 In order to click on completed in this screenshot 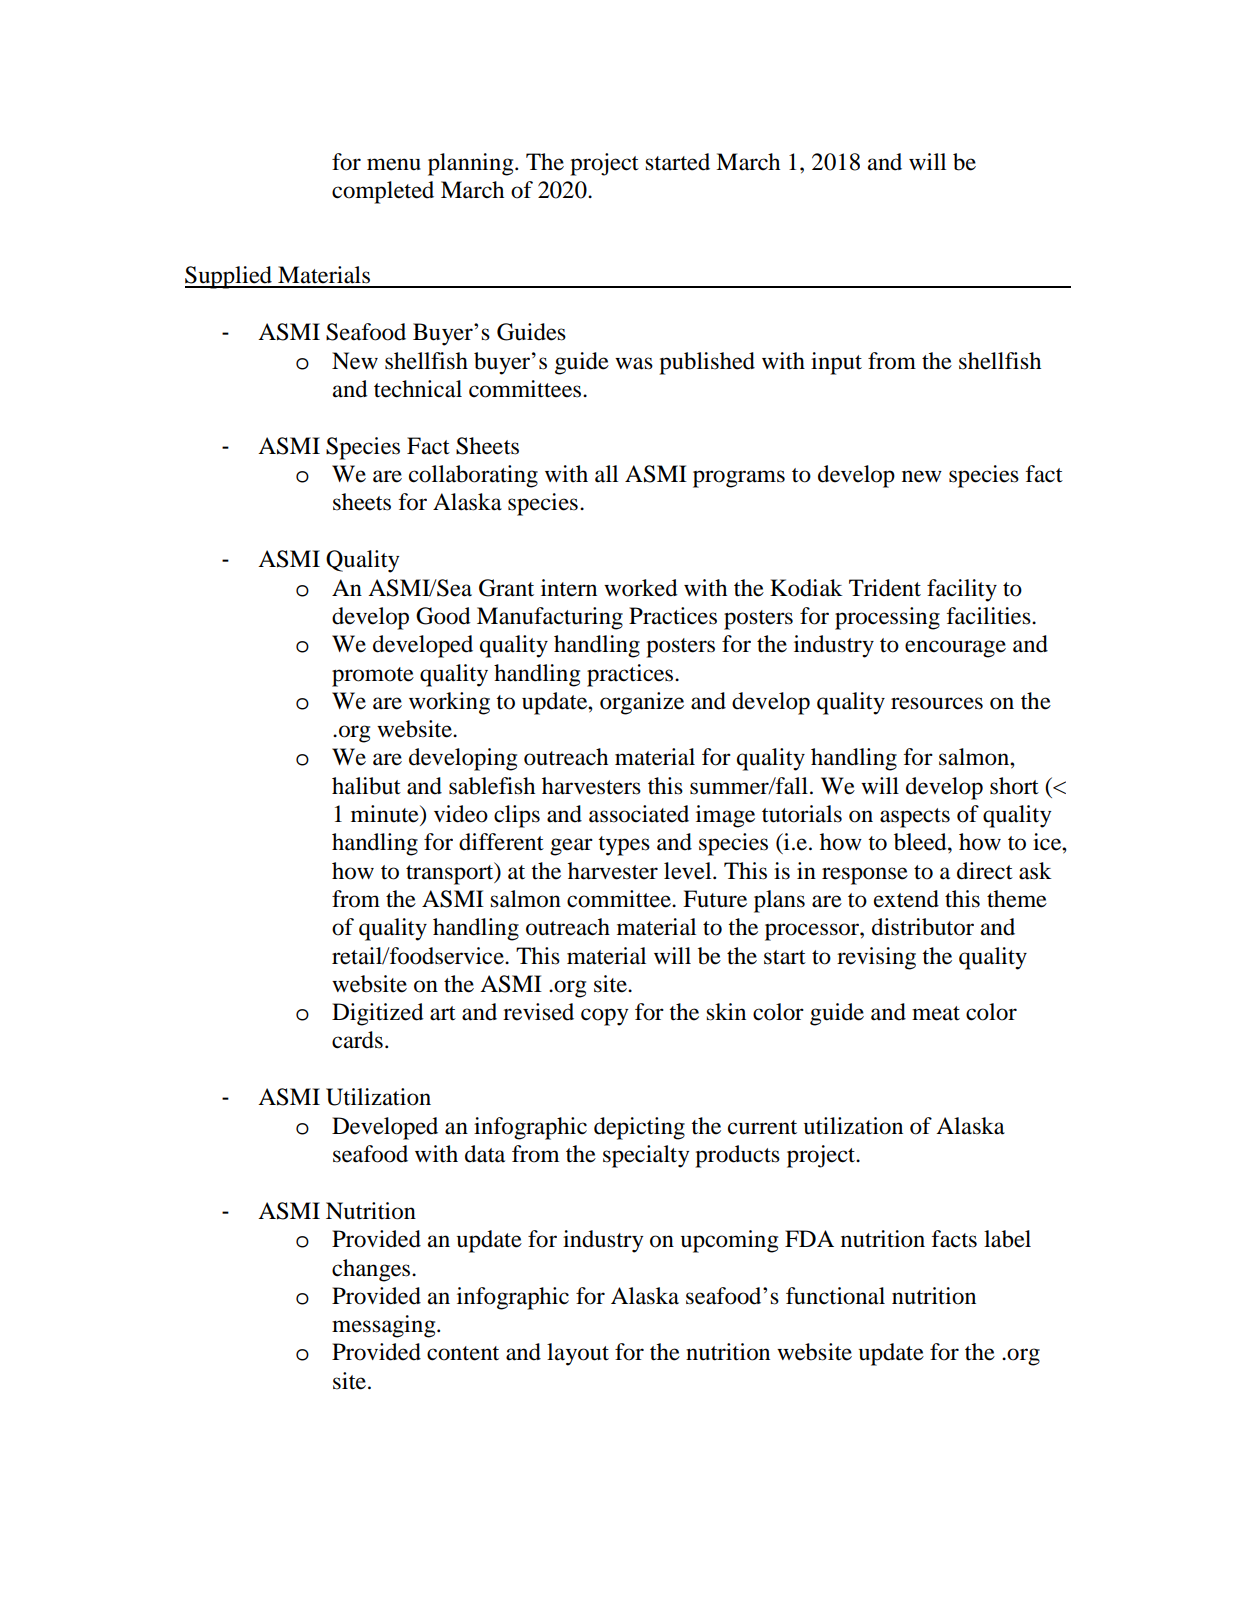, I will do `click(383, 192)`.
